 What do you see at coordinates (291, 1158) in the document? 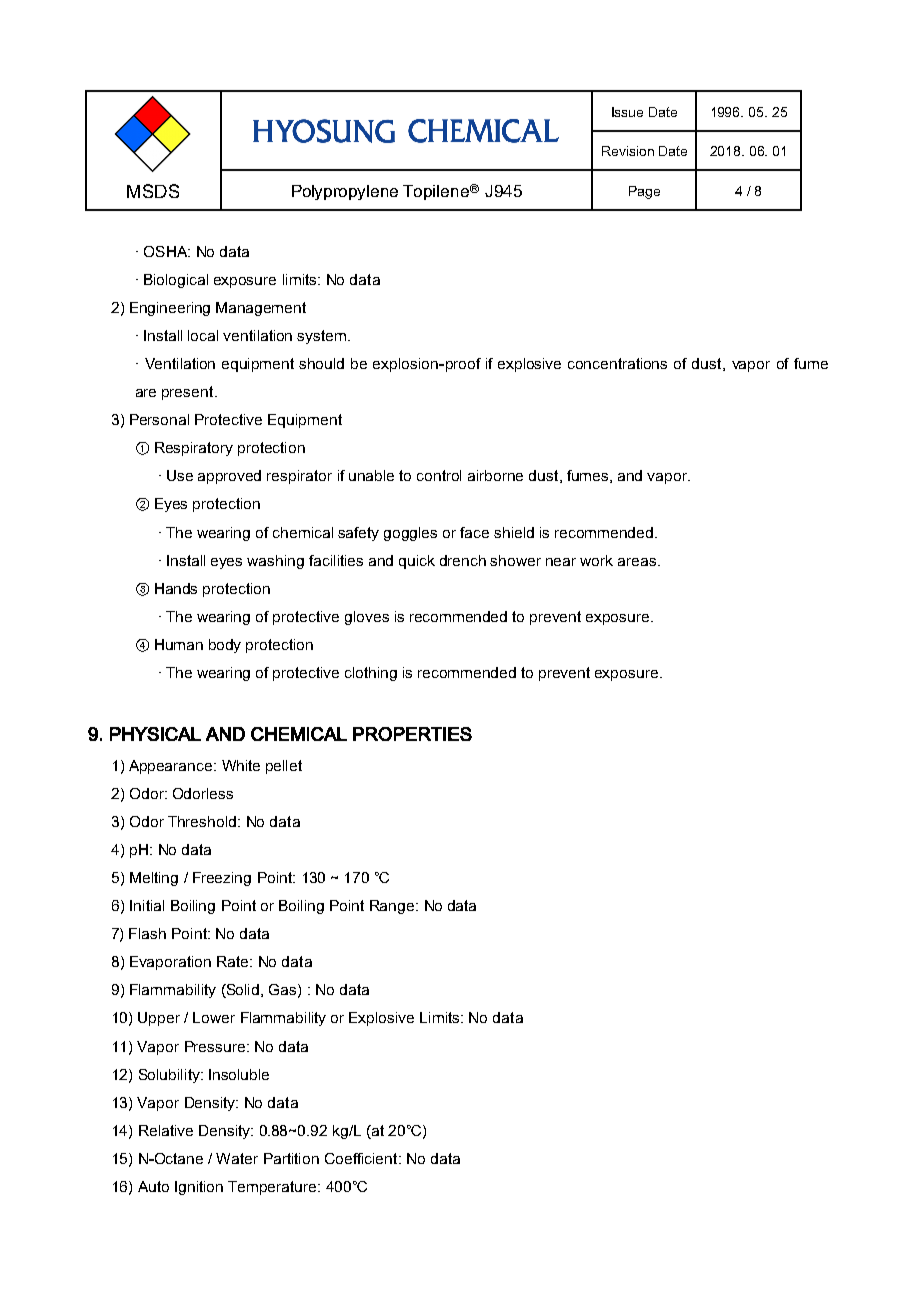
I see `Partition` at bounding box center [291, 1158].
